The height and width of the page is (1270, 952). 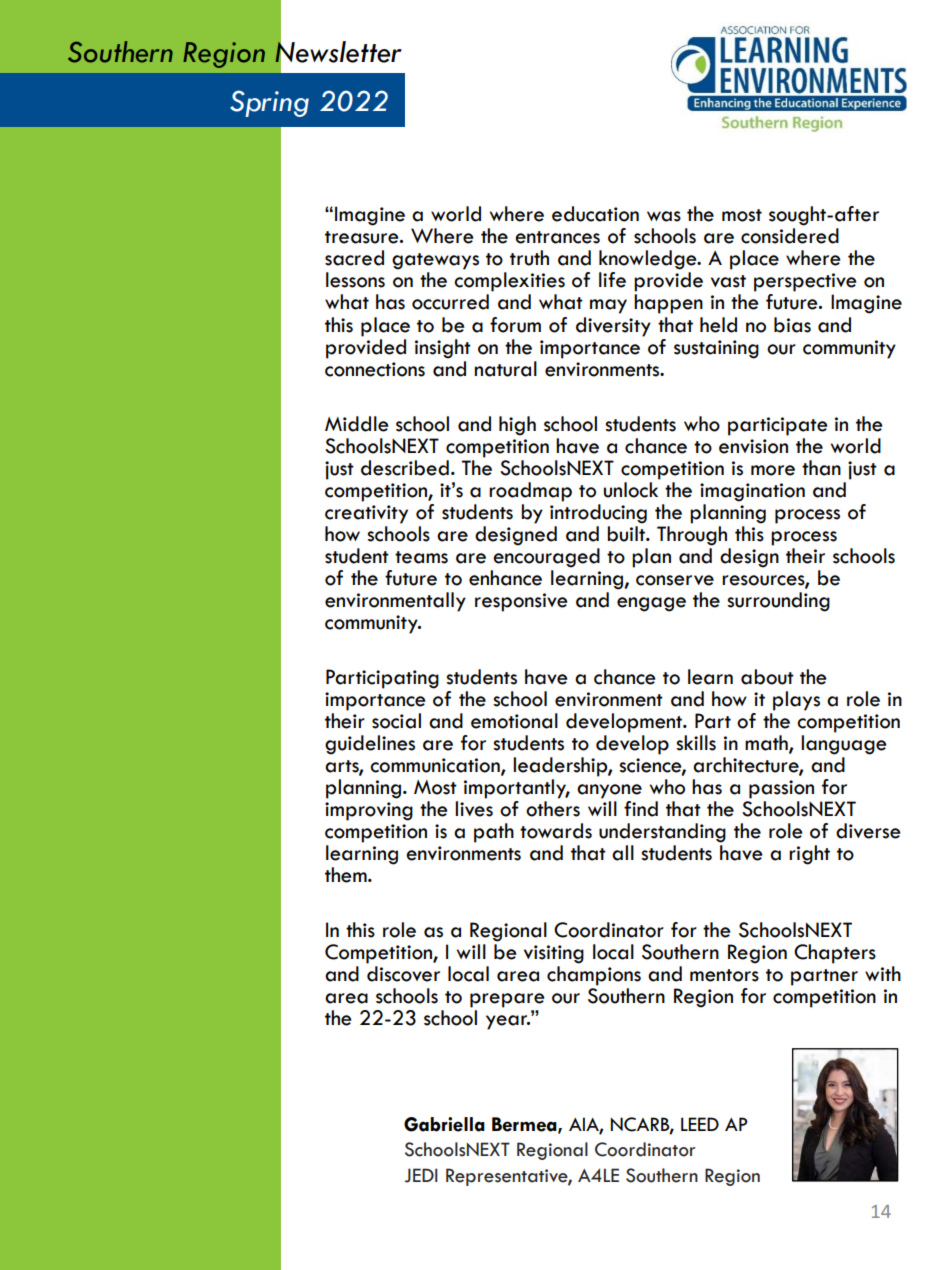 I want to click on them, so click(x=347, y=875).
